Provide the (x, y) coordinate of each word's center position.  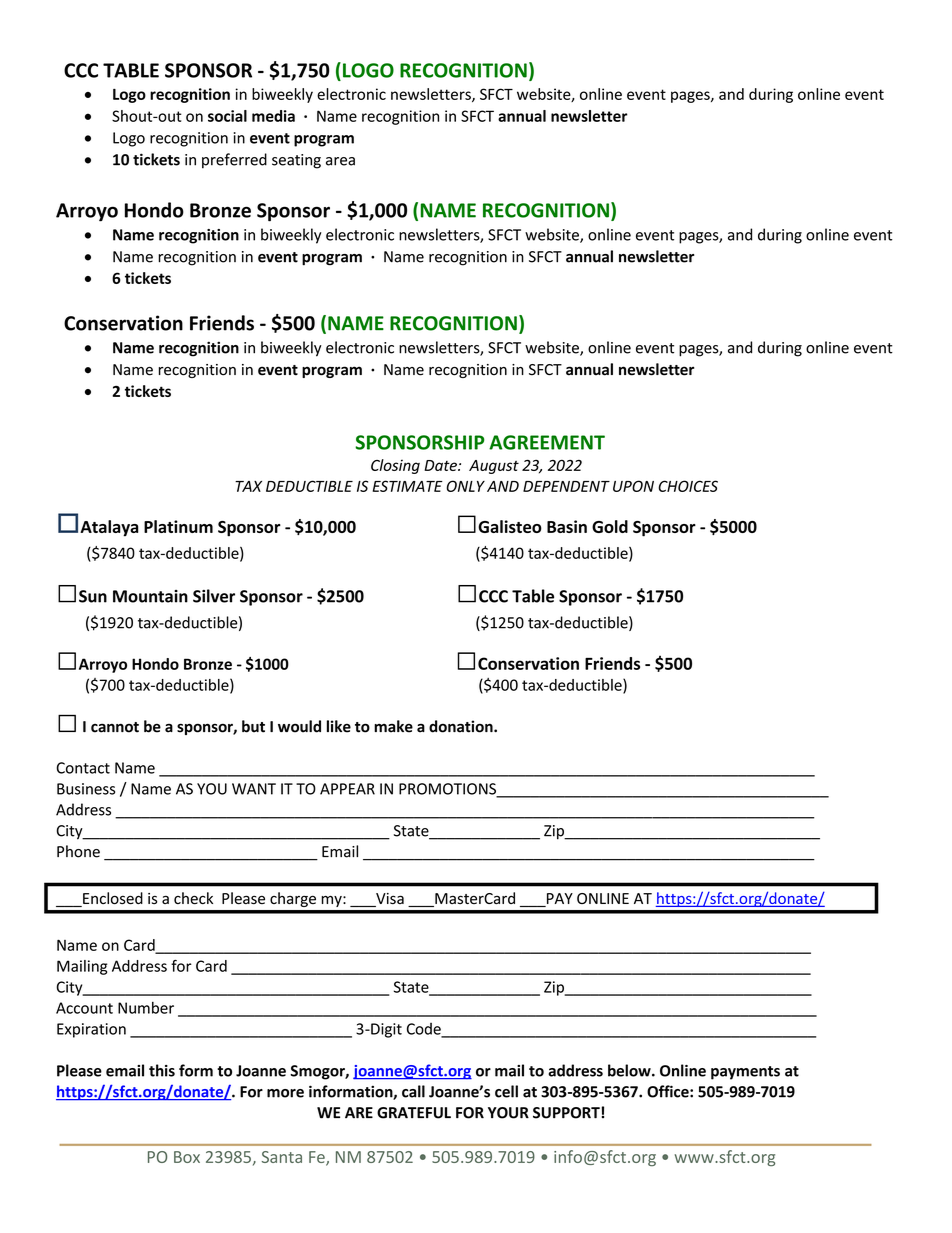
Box (187, 1157)
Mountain (150, 596)
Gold (610, 526)
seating (296, 161)
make (393, 726)
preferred (234, 161)
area (340, 161)
